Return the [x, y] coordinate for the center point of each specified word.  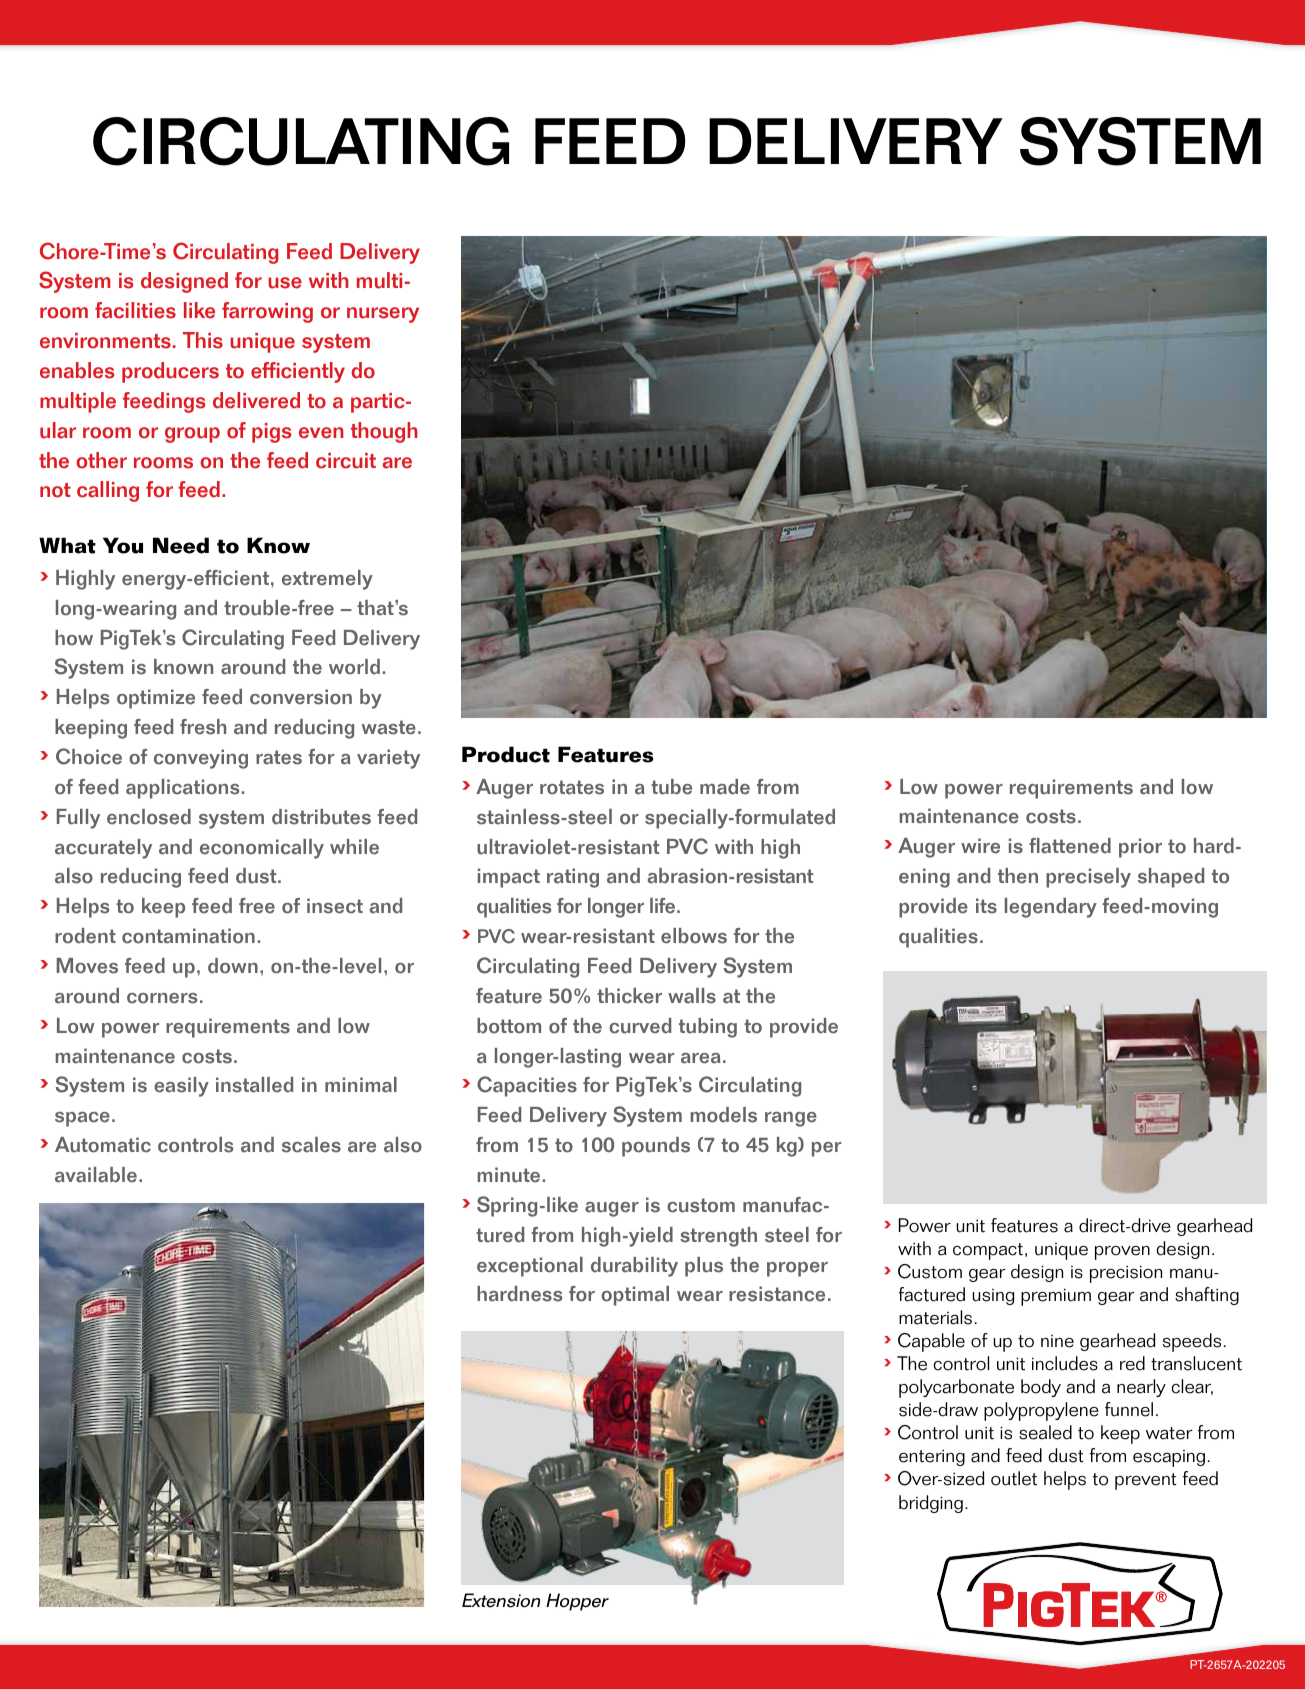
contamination [188, 936]
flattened [1070, 846]
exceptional [530, 1267]
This [203, 340]
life [664, 906]
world [354, 667]
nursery [383, 315]
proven [1122, 1253]
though [384, 432]
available [96, 1175]
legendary [1051, 908]
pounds [656, 1147]
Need [181, 545]
